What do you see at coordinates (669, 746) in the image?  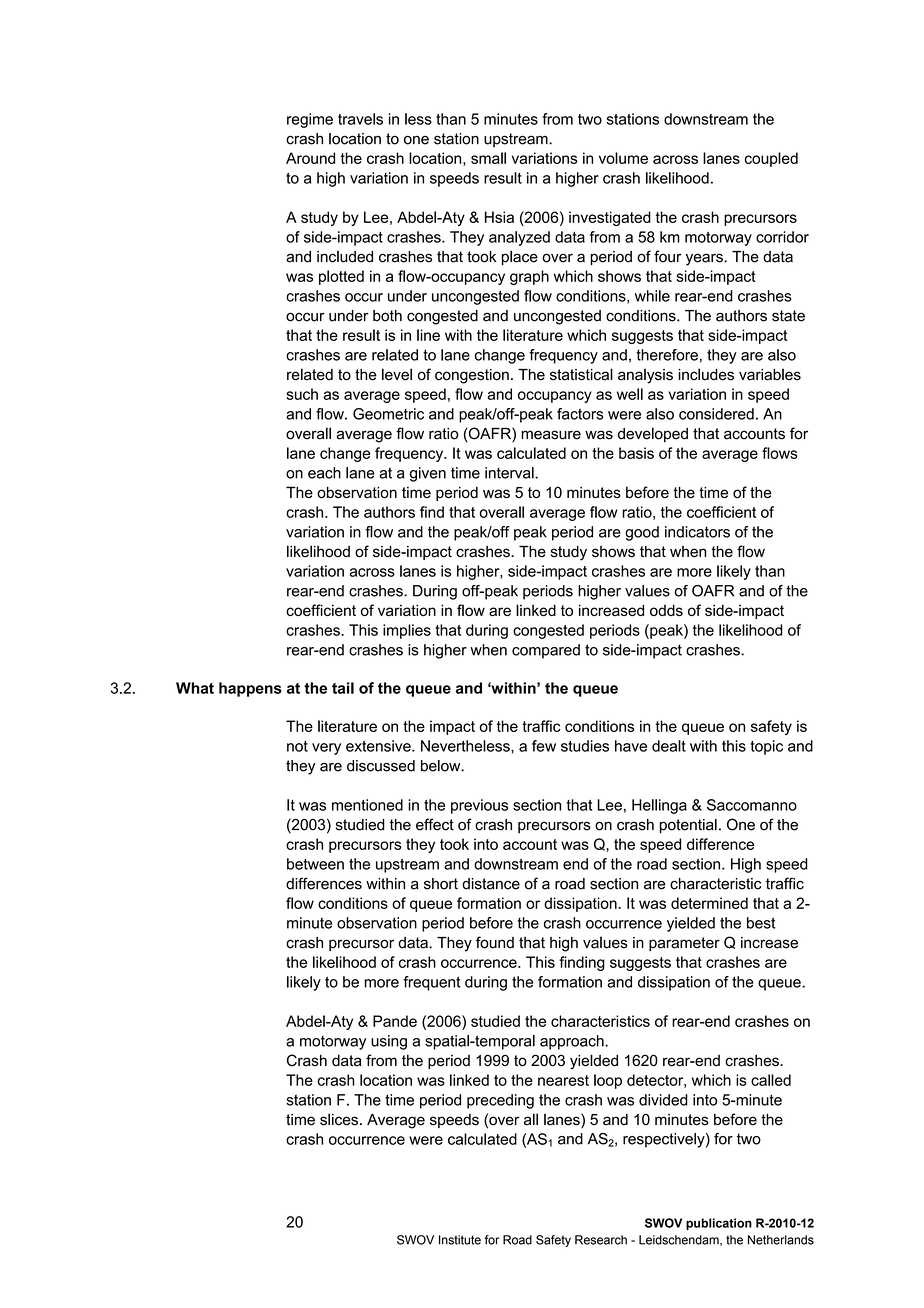 I see `dealt` at bounding box center [669, 746].
